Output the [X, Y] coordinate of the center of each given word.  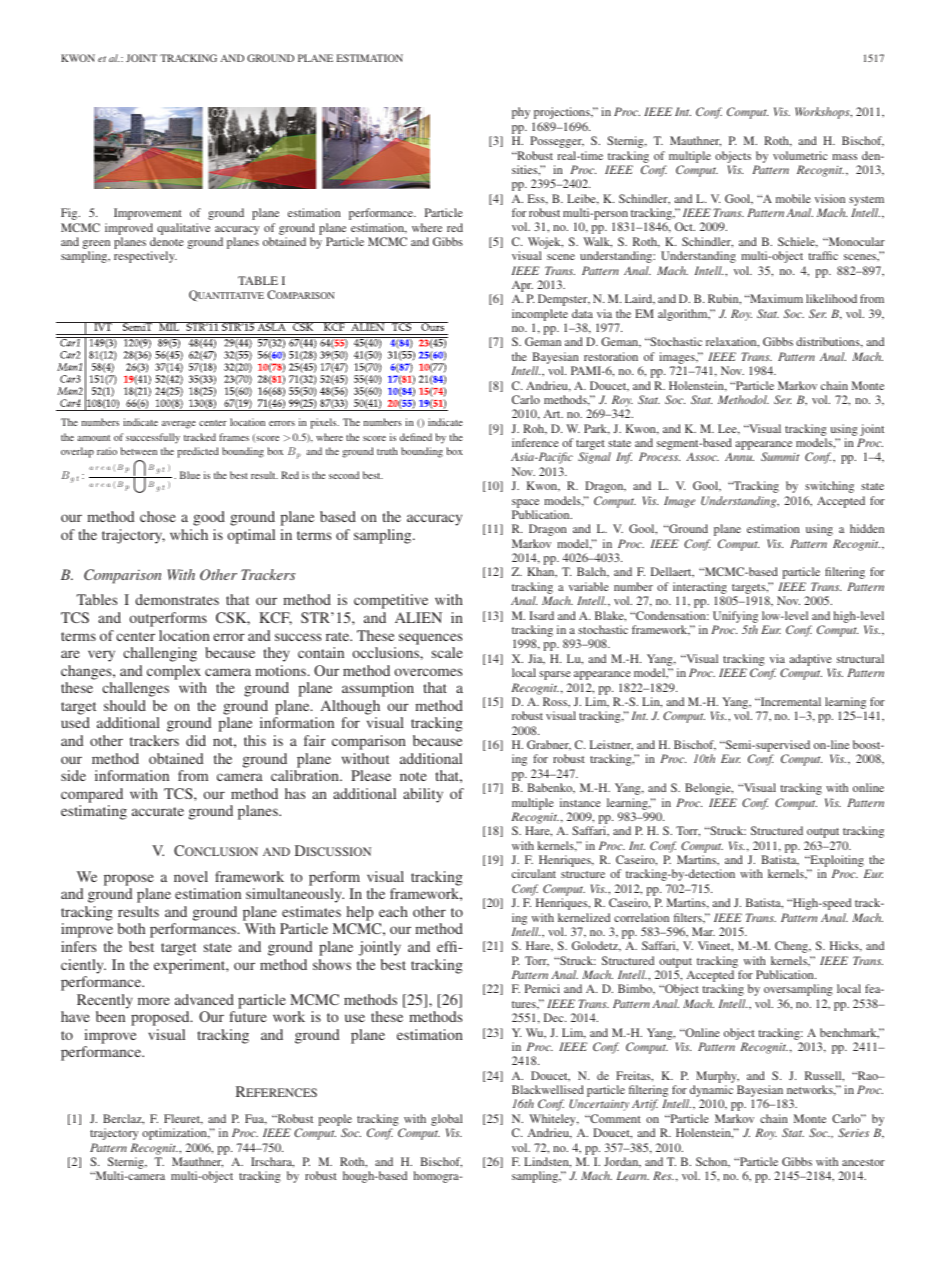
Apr [522, 288]
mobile [793, 198]
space [525, 503]
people [335, 1121]
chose [158, 516]
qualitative [183, 229]
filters [689, 918]
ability [423, 795]
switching [829, 487]
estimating [94, 812]
